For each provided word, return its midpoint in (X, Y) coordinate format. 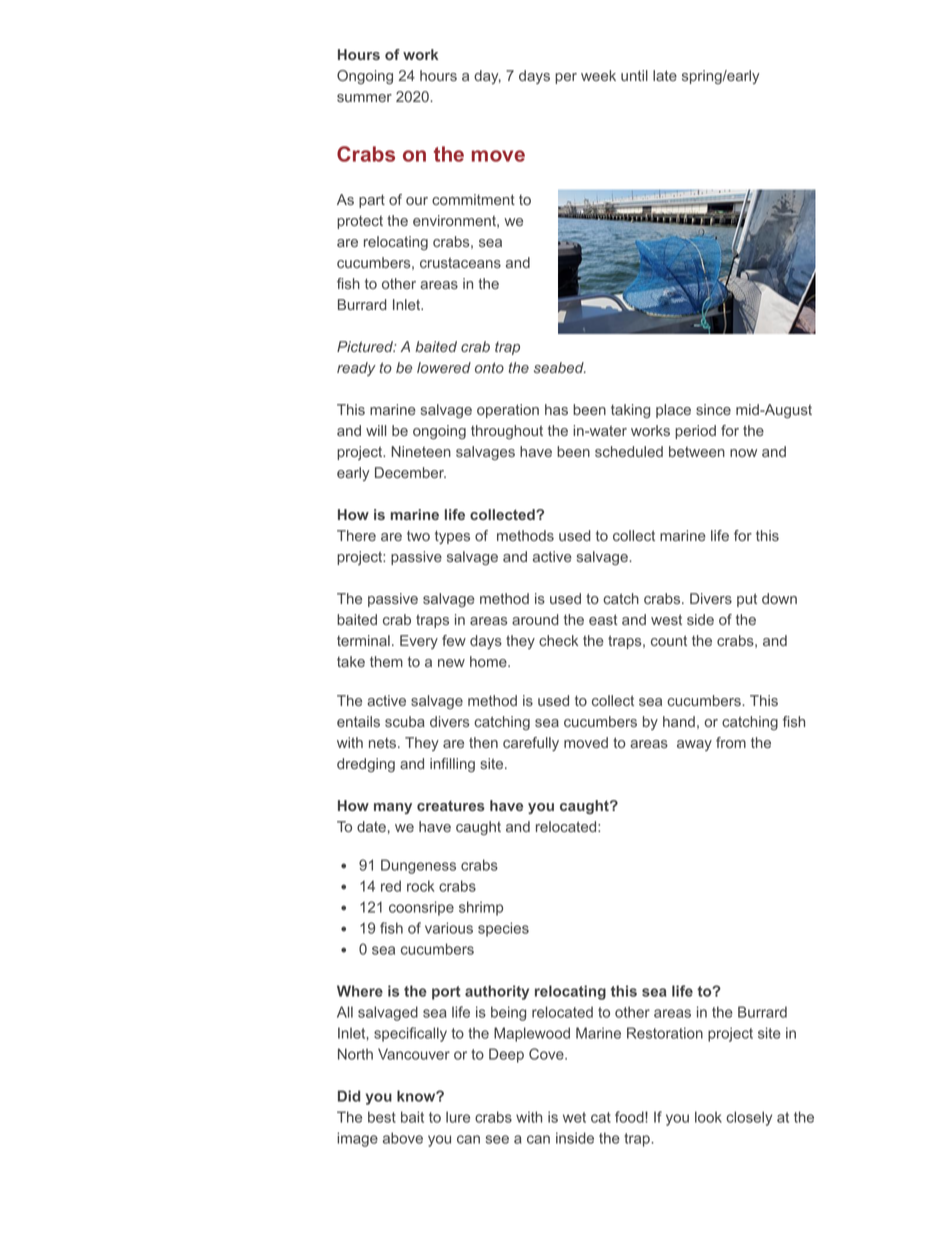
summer (364, 98)
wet (574, 1117)
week (598, 75)
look (708, 1117)
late (665, 75)
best (382, 1117)
